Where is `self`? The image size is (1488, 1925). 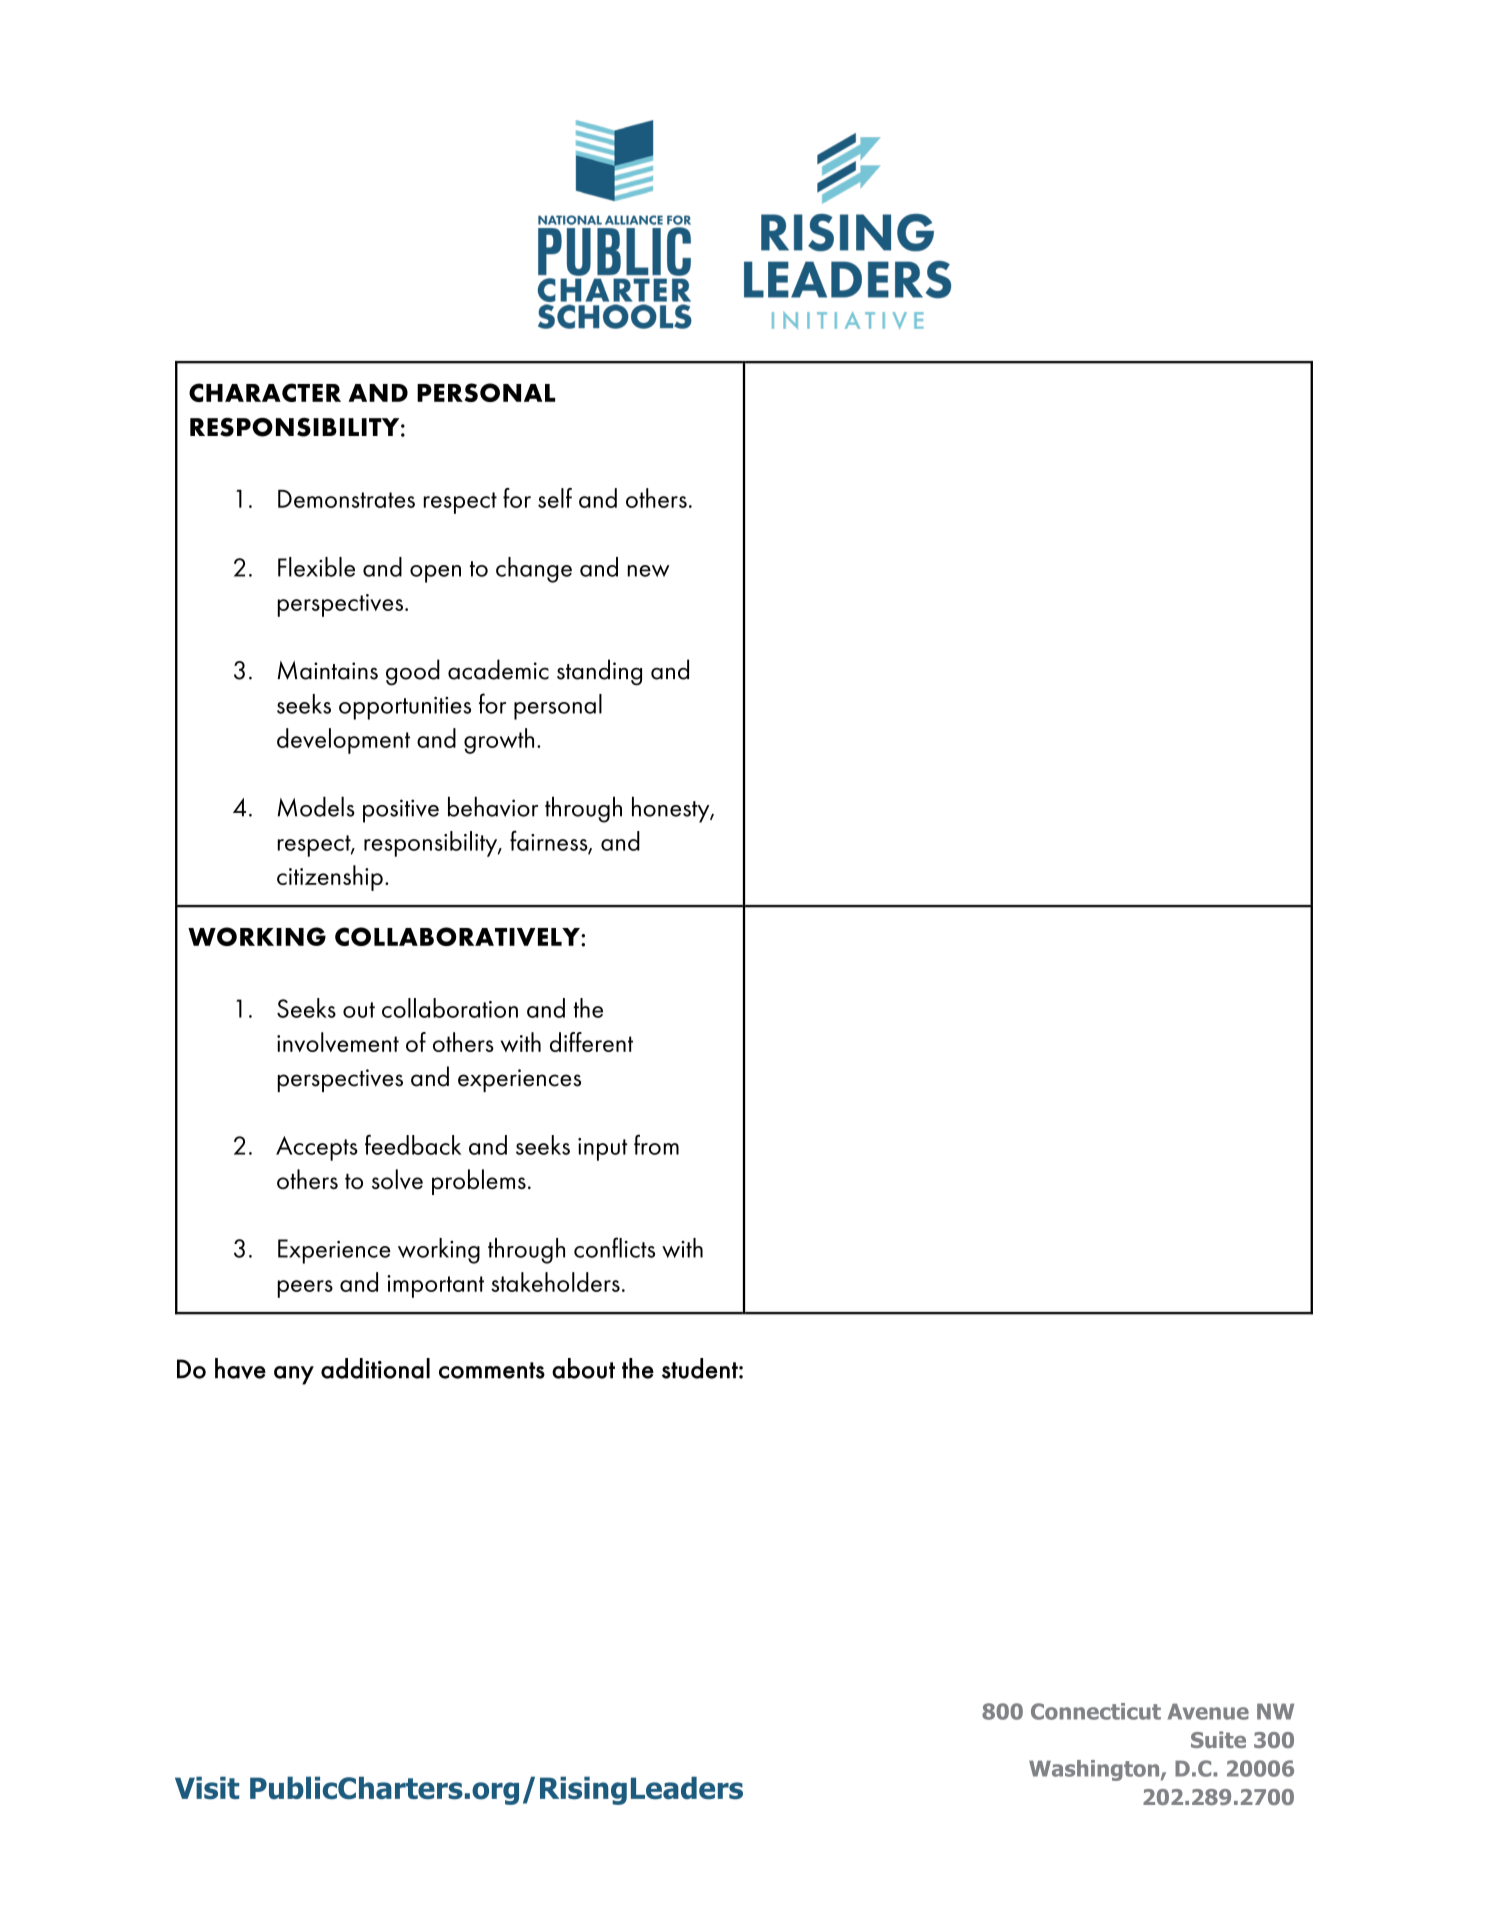 self is located at coordinates (555, 498).
